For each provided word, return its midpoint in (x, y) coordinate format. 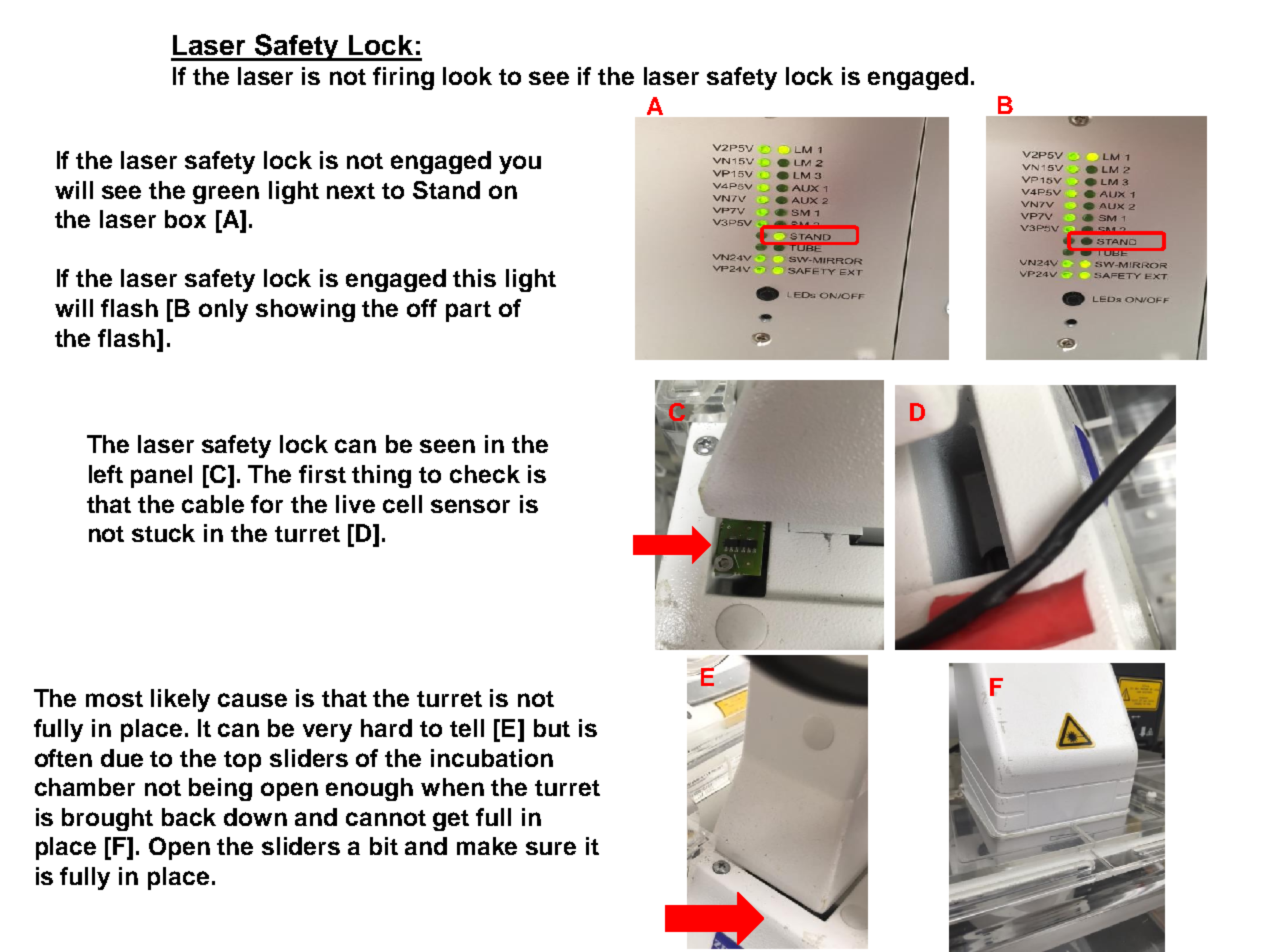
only (223, 310)
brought (107, 819)
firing (403, 78)
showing (305, 310)
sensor (470, 506)
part (468, 311)
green (226, 194)
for (267, 504)
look (467, 76)
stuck (163, 533)
